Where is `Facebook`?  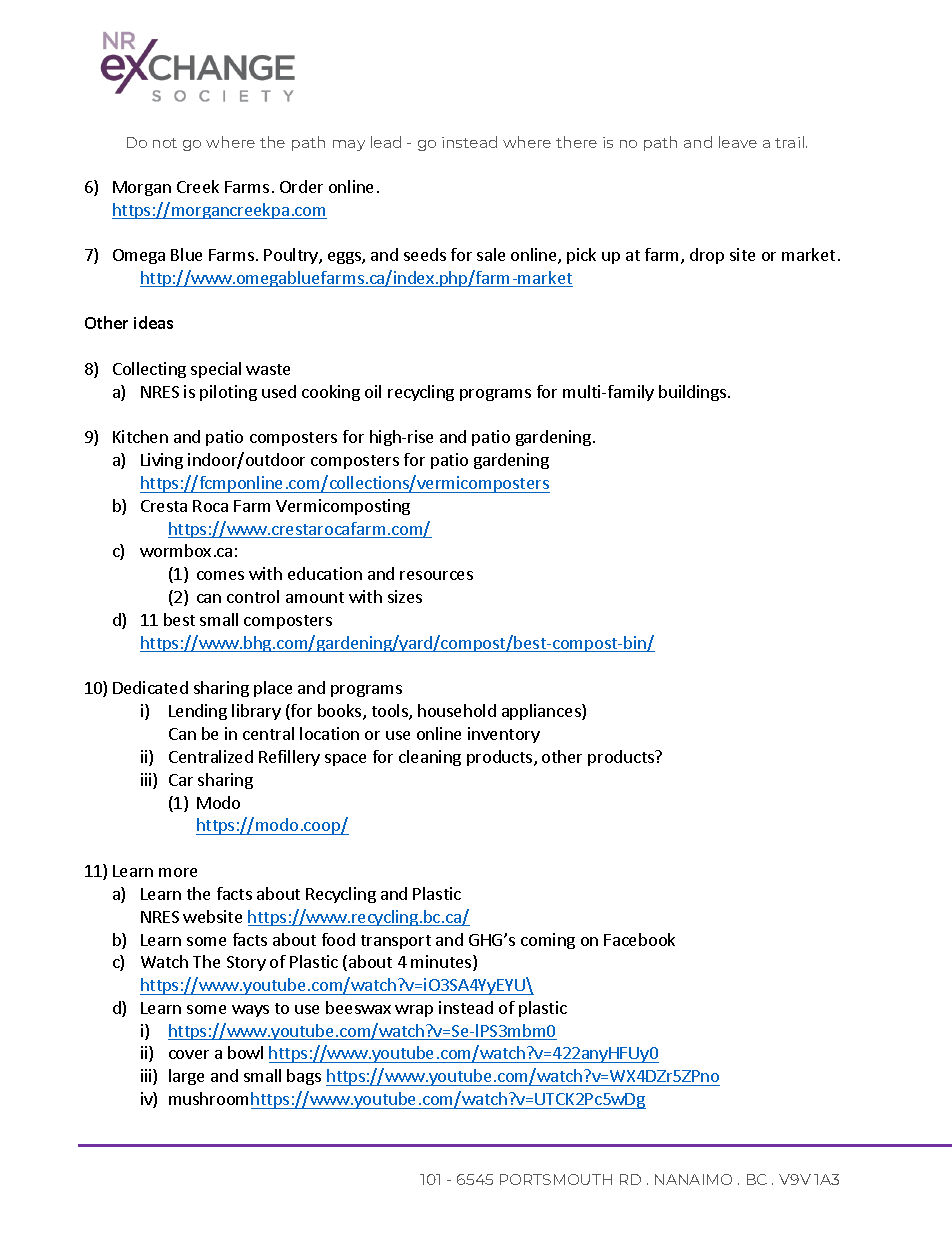 Facebook is located at coordinates (639, 939).
